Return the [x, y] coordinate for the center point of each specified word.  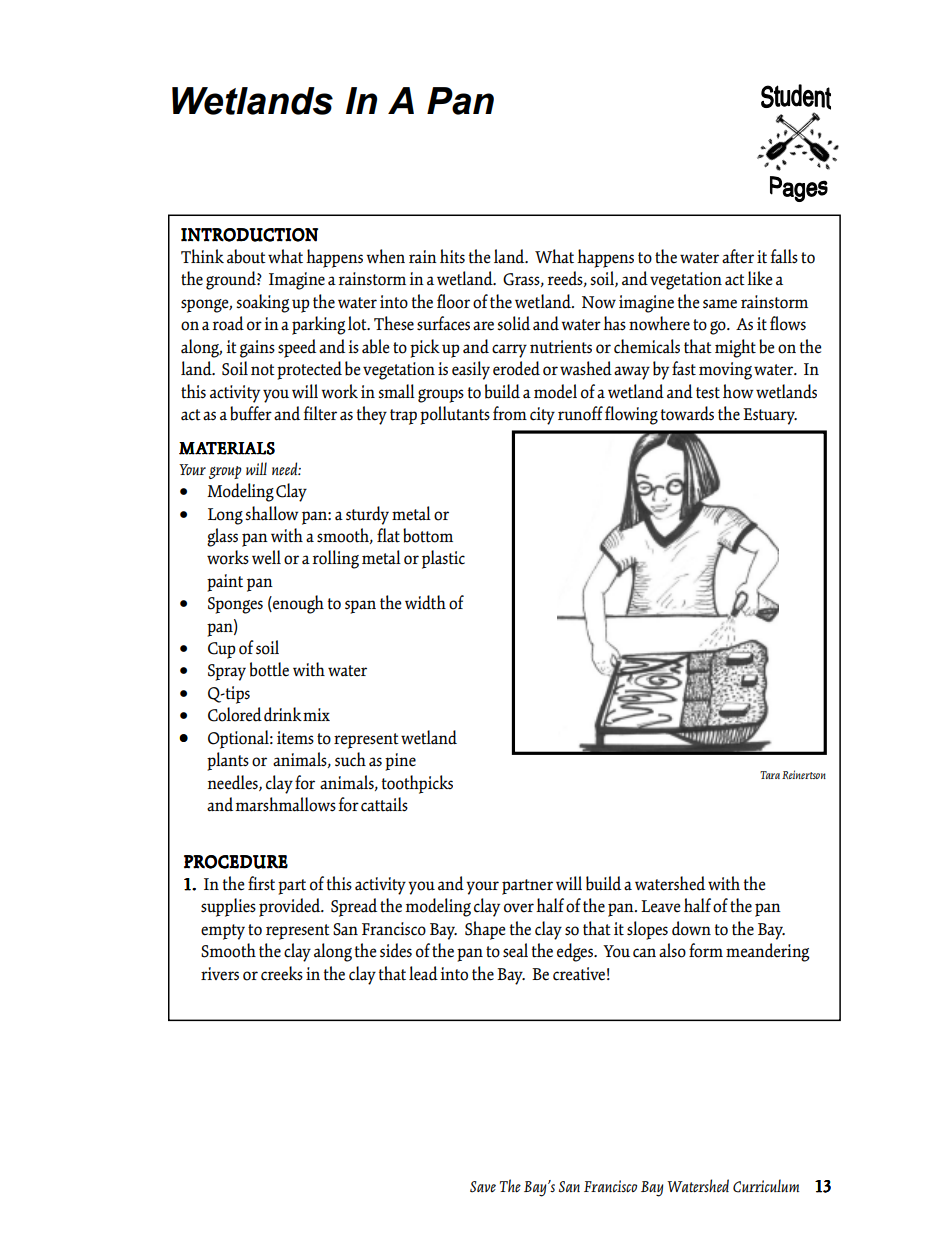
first [261, 883]
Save [483, 1187]
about [246, 256]
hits [452, 256]
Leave [661, 906]
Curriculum [766, 1186]
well [266, 557]
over [519, 908]
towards [687, 413]
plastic [443, 559]
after [738, 256]
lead [423, 973]
